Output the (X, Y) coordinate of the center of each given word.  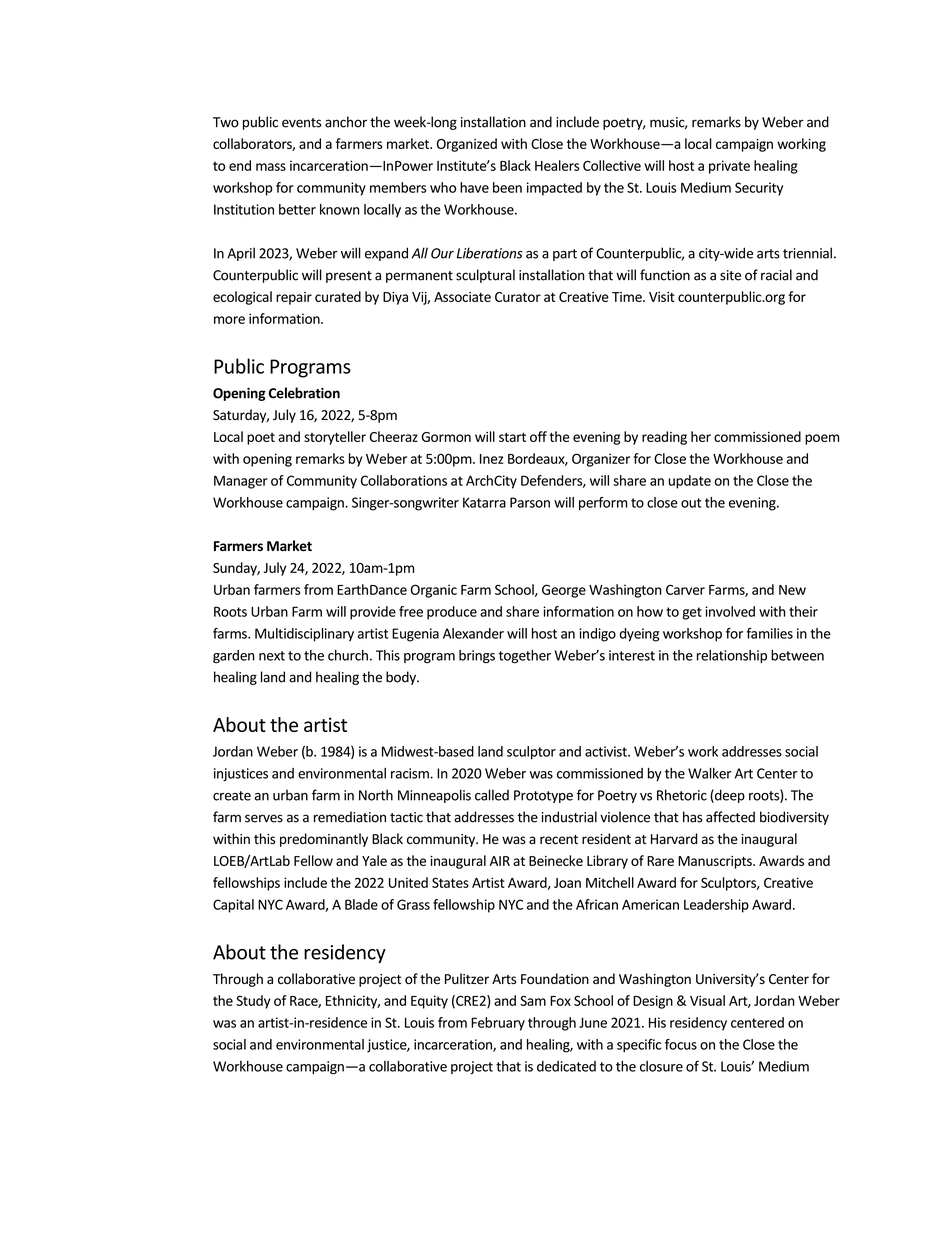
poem (822, 439)
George (564, 591)
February (498, 1024)
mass (271, 167)
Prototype (543, 796)
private (729, 167)
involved (730, 611)
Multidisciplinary (304, 635)
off (538, 436)
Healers (557, 165)
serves (264, 818)
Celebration (304, 393)
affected (730, 817)
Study (253, 1002)
